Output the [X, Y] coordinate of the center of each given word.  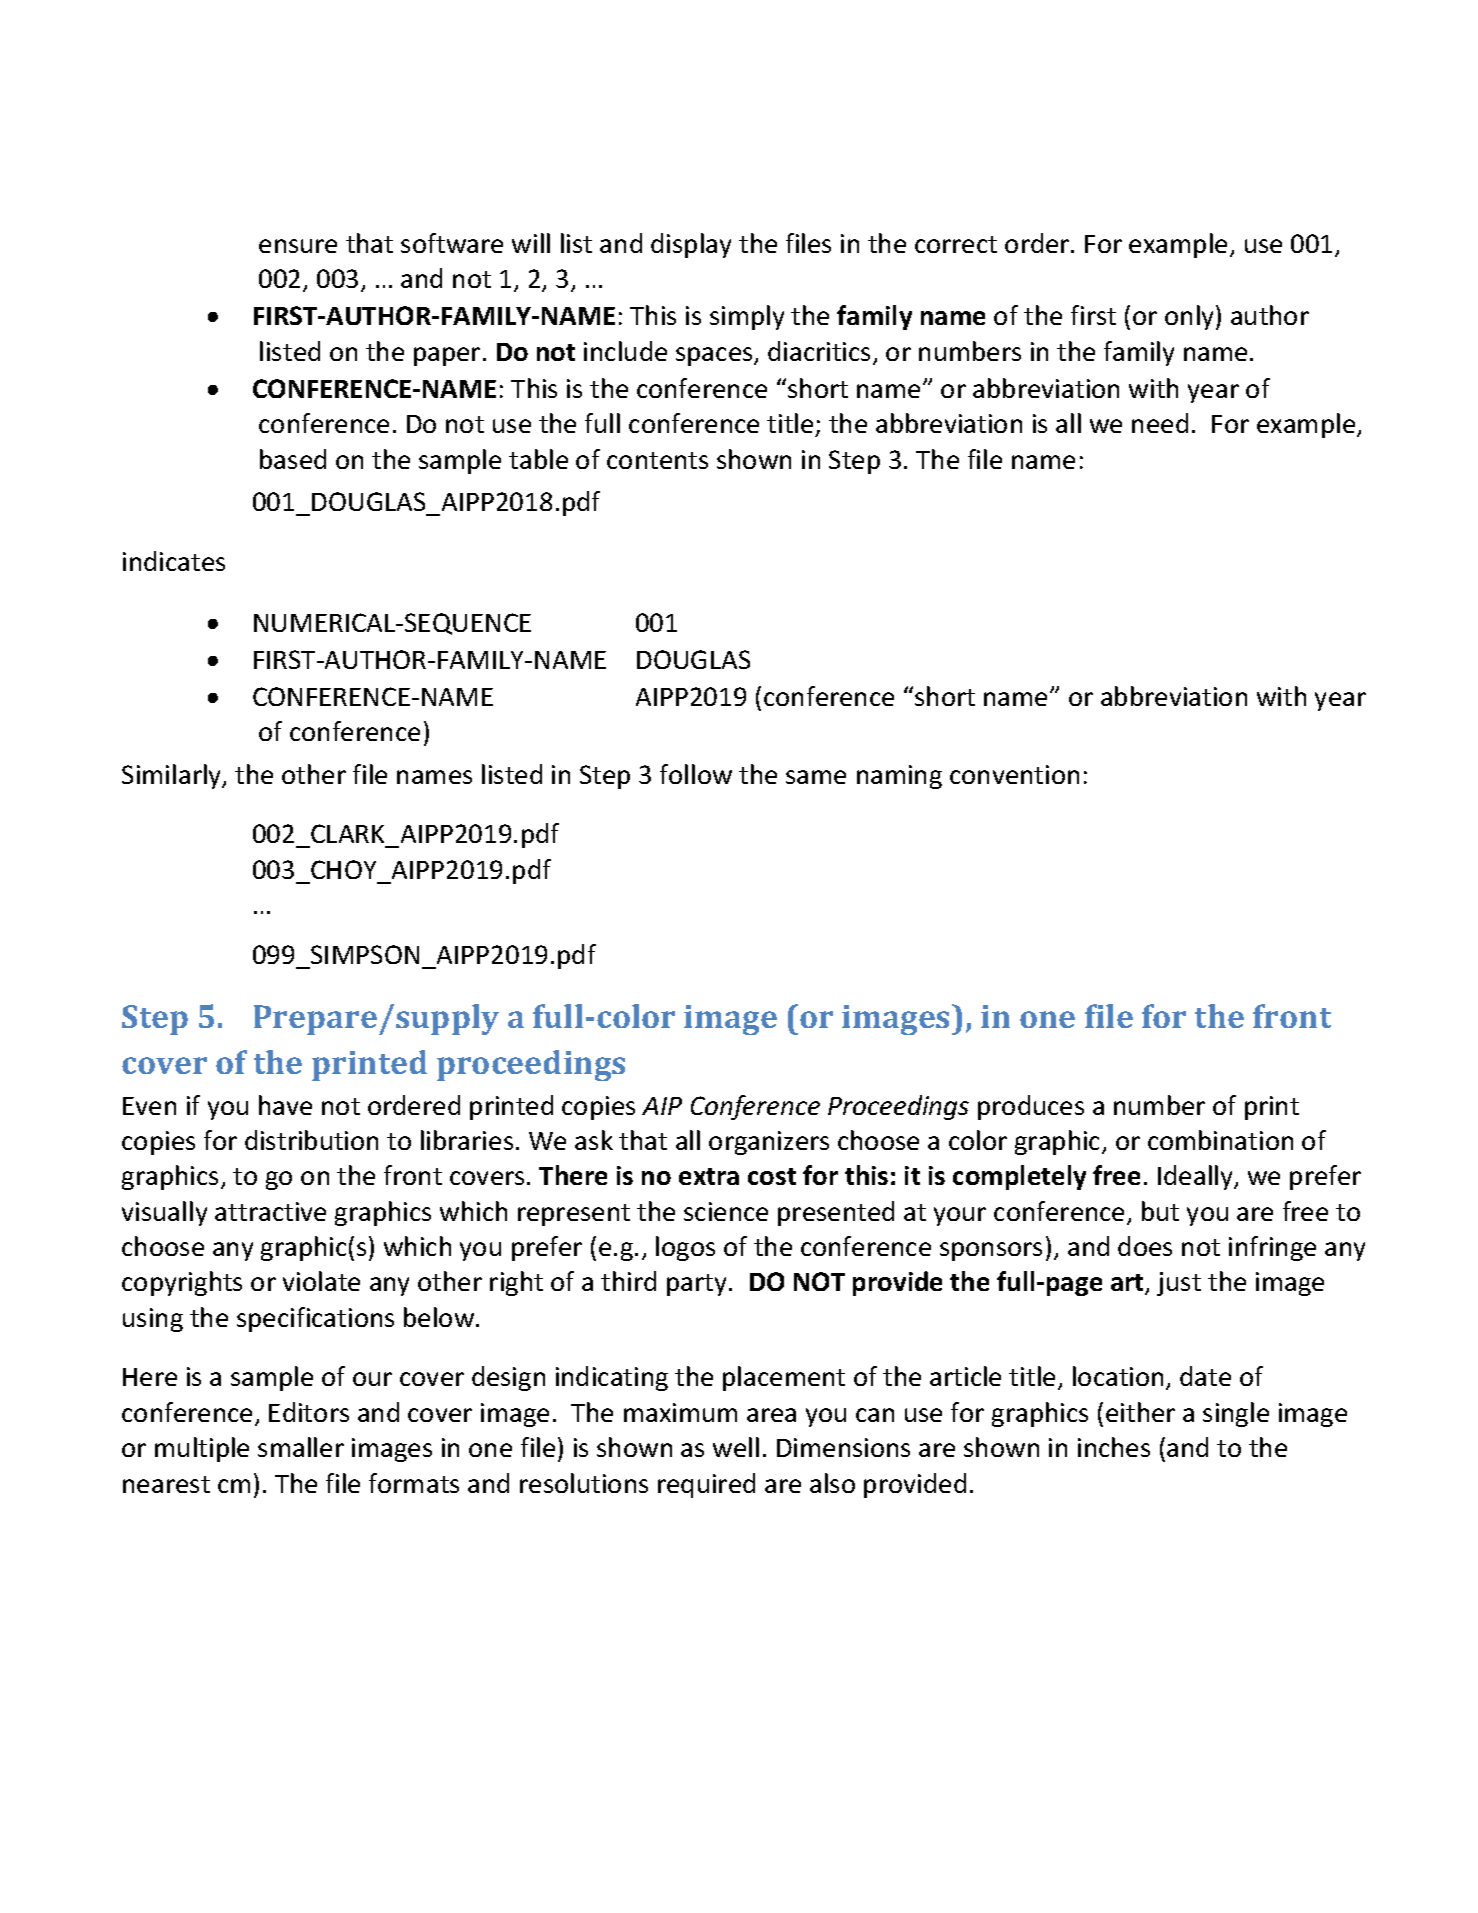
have [285, 1105]
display [691, 245]
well [736, 1447]
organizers [769, 1143]
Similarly [173, 776]
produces [1031, 1107]
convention [1014, 774]
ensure [298, 246]
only [1191, 317]
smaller [301, 1447]
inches [1114, 1447]
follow [696, 774]
